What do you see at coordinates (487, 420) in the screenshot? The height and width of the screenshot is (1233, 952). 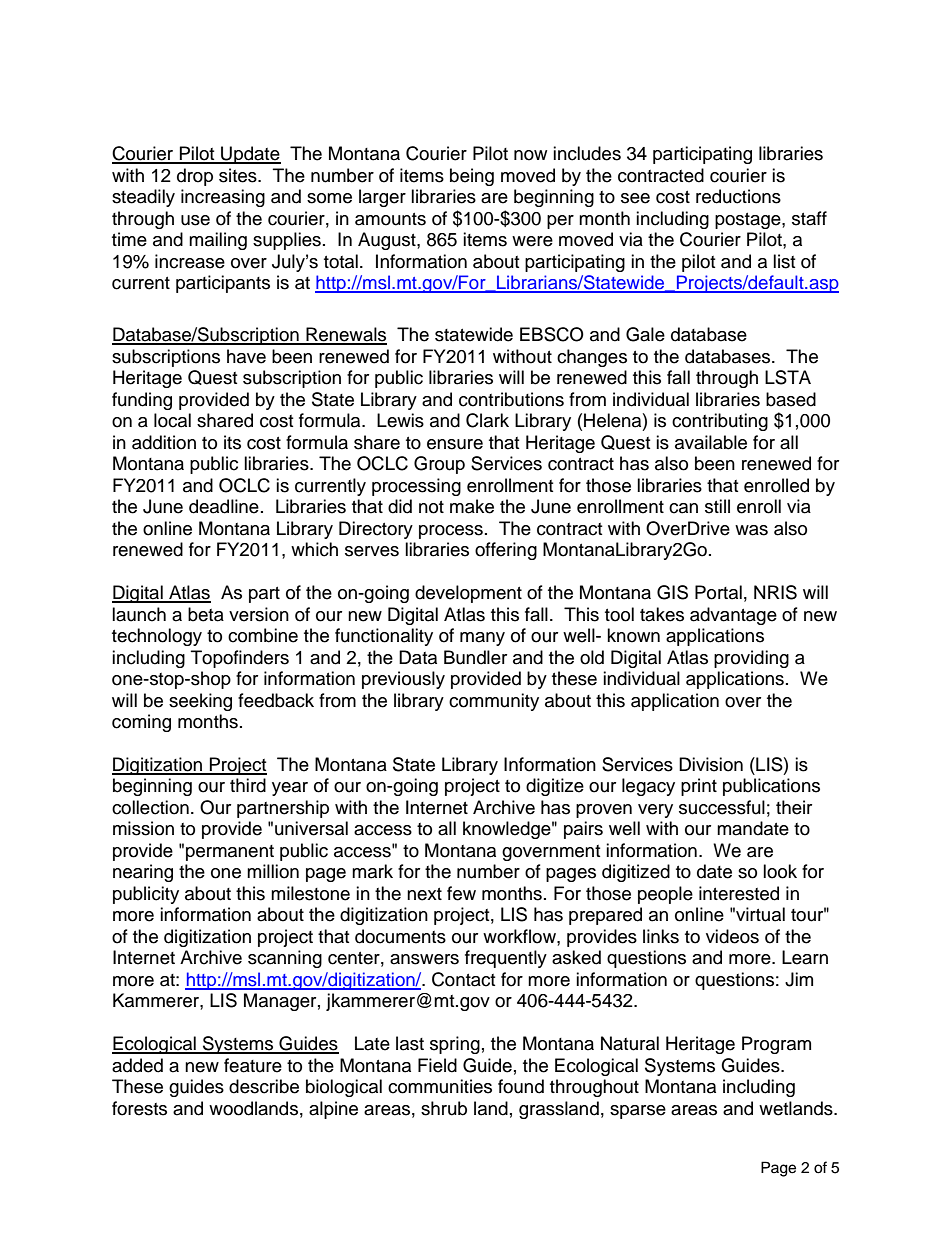 I see `Clark` at bounding box center [487, 420].
